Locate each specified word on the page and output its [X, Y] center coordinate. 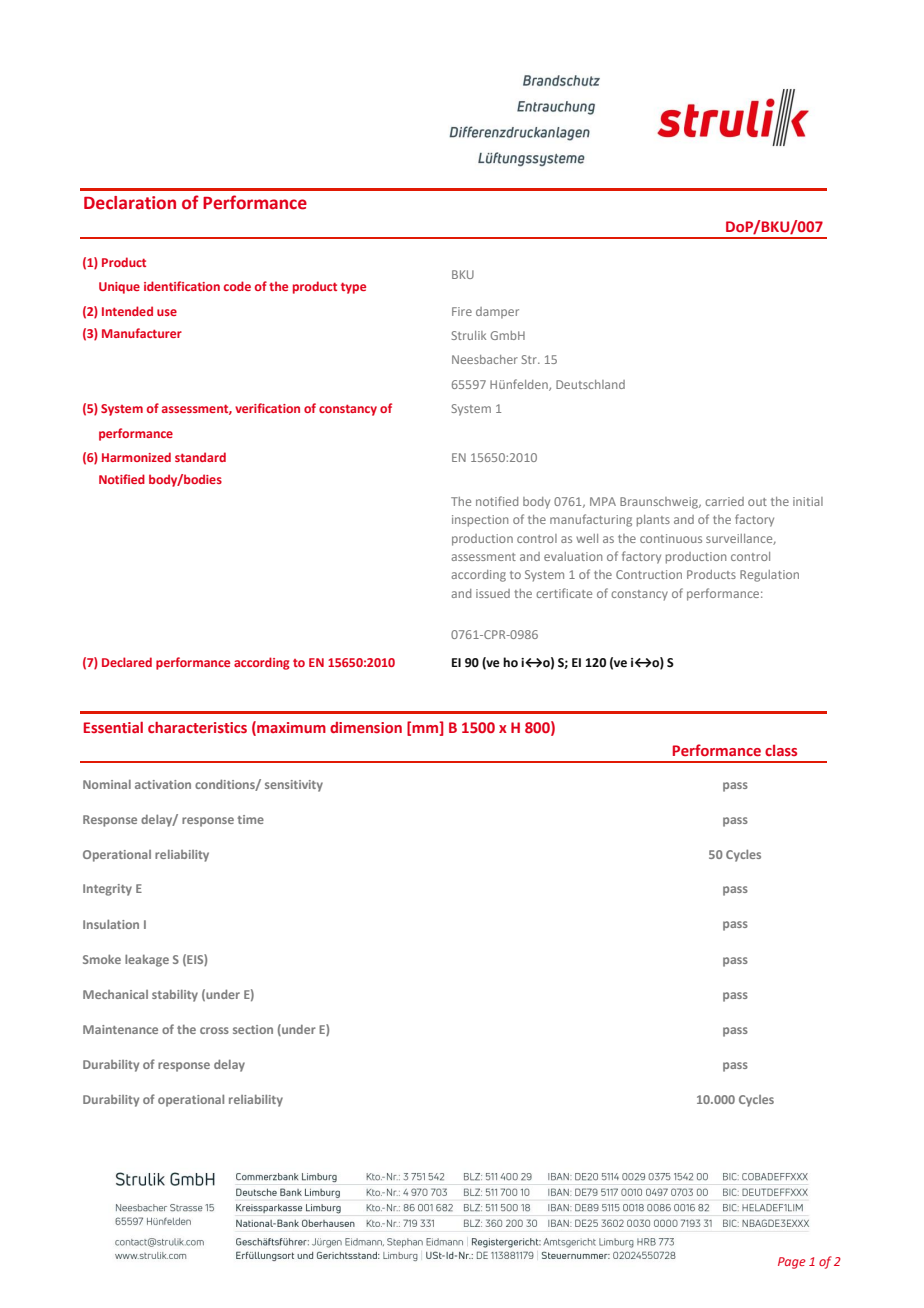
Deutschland [590, 384]
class [781, 750]
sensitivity [294, 786]
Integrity [107, 890]
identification [182, 286]
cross [214, 1030]
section [253, 1029]
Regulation [769, 576]
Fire [462, 311]
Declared [127, 662]
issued [493, 593]
